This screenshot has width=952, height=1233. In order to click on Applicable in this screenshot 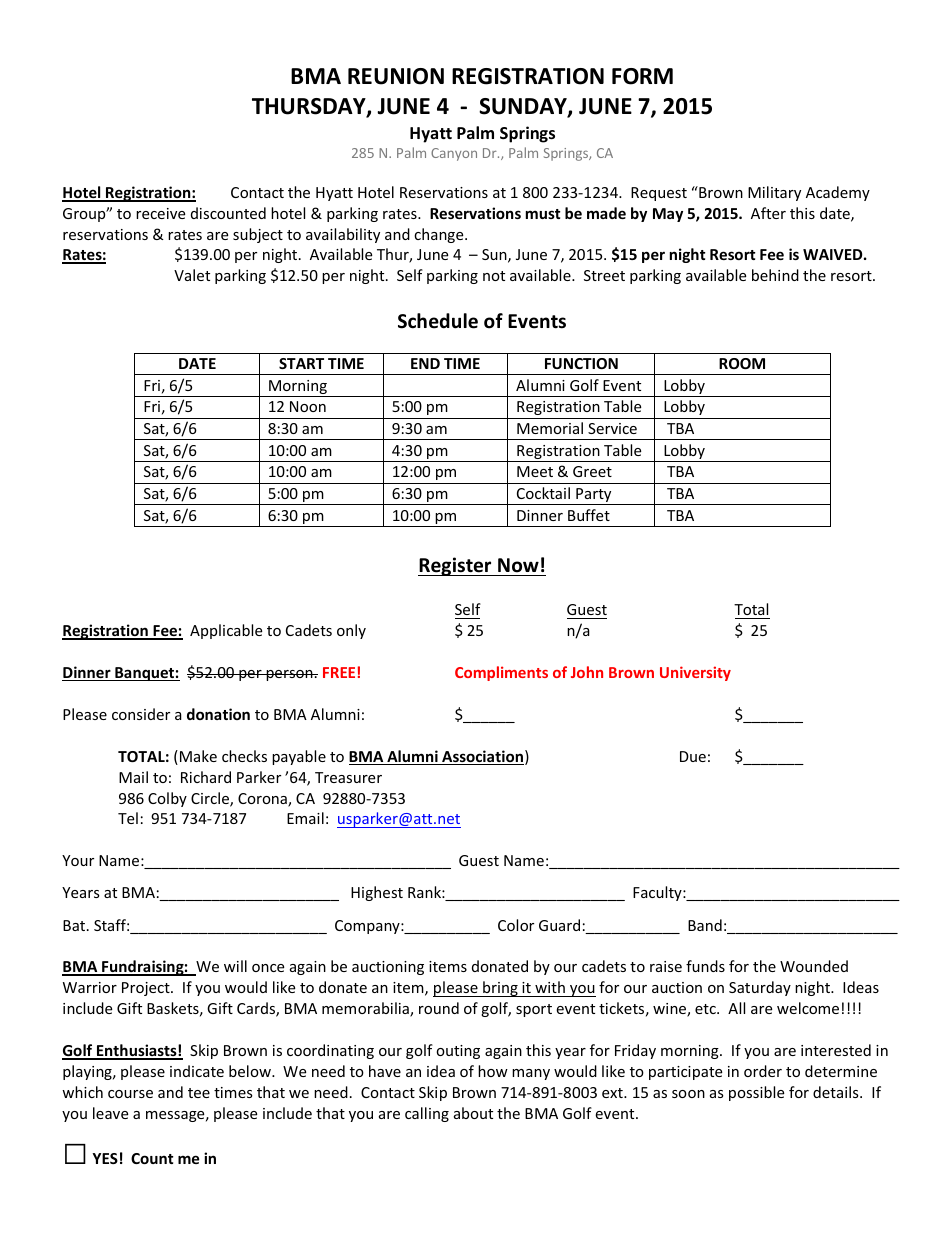, I will do `click(226, 631)`.
